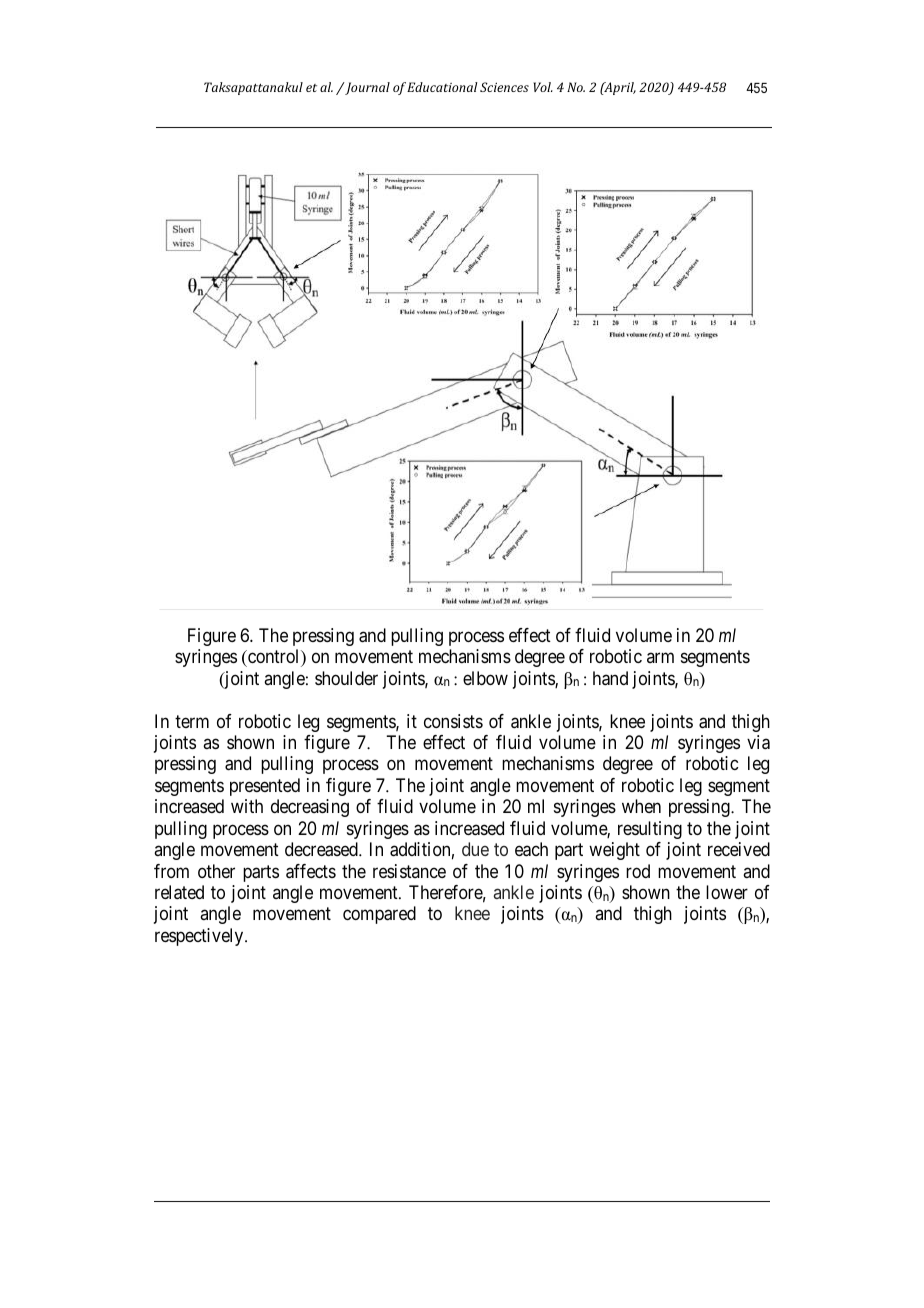  I want to click on arm, so click(660, 658).
